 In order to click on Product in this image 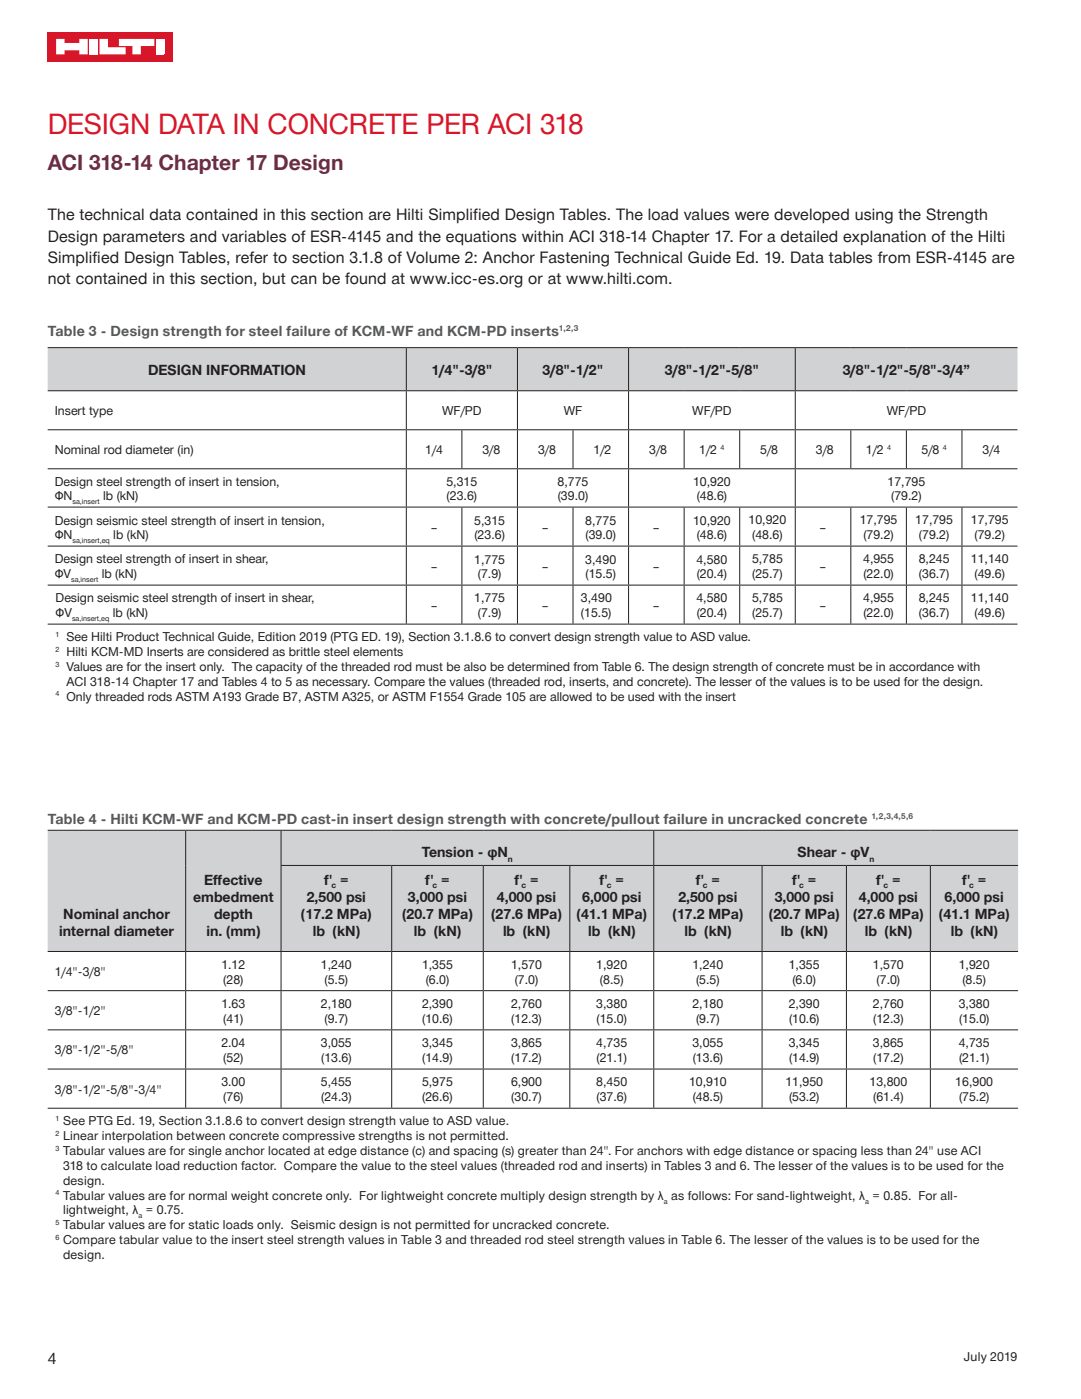, I will do `click(137, 636)`.
